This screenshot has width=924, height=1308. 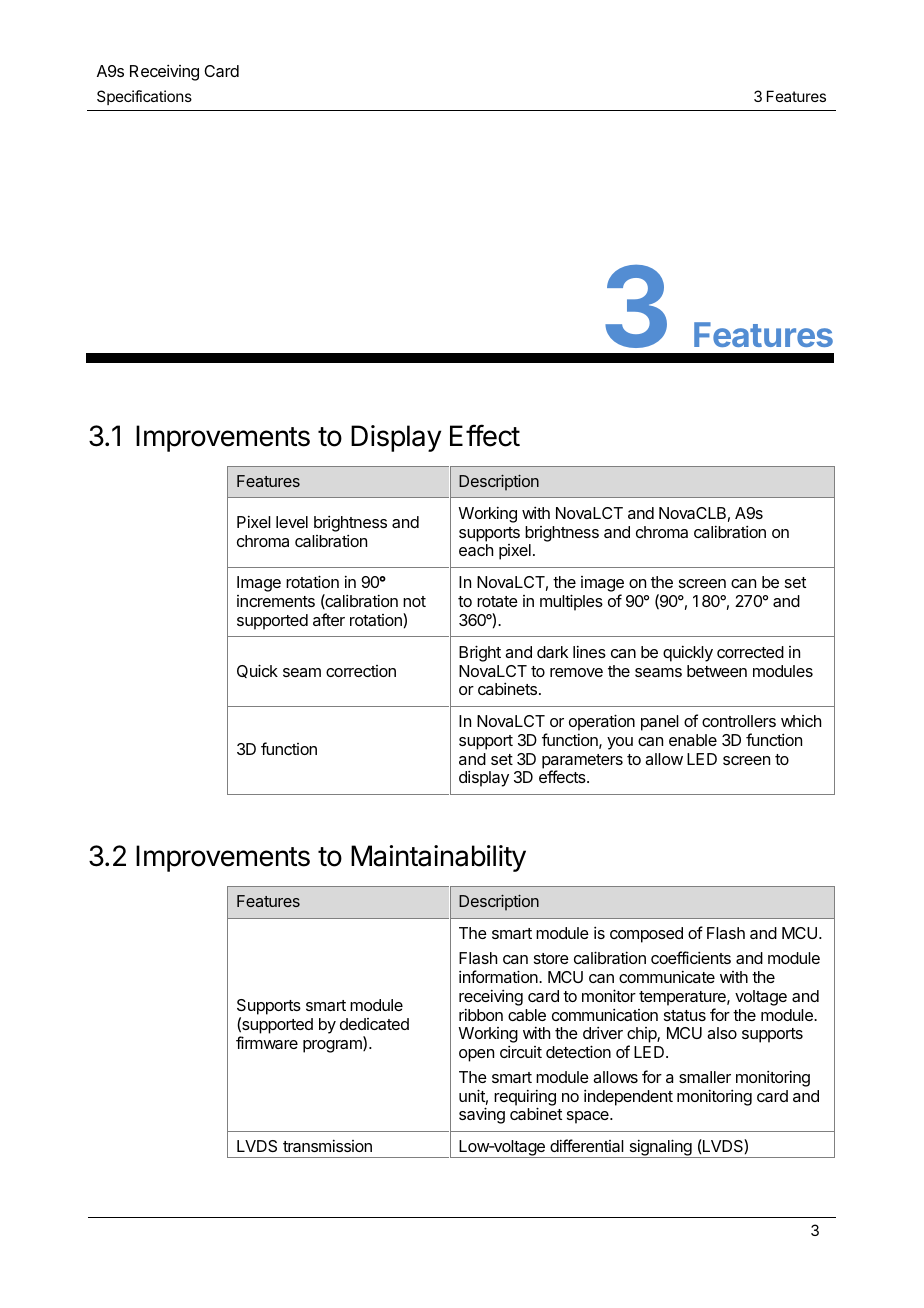 I want to click on firmware, so click(x=267, y=1042).
